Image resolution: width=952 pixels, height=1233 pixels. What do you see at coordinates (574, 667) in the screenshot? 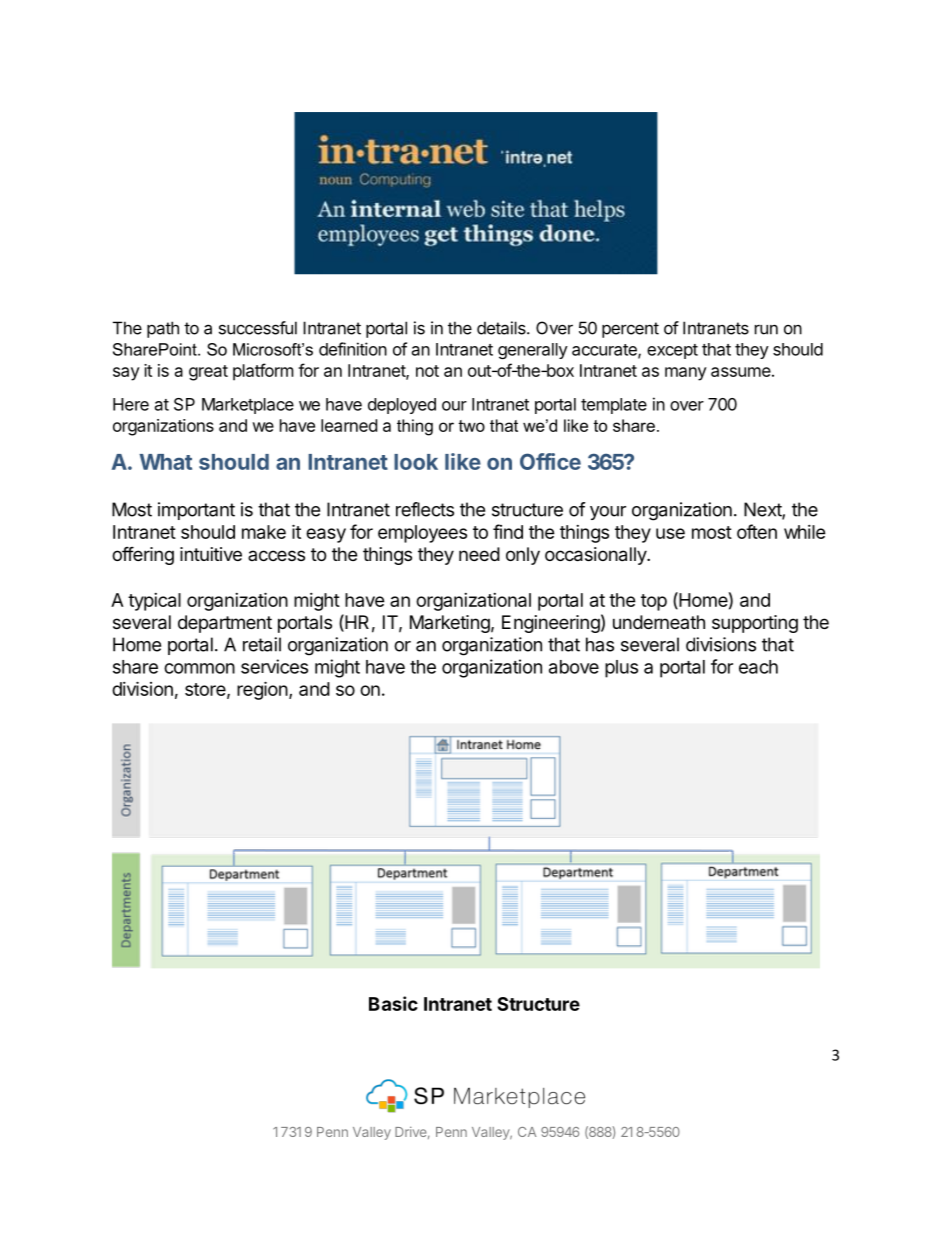
I see `above` at bounding box center [574, 667].
